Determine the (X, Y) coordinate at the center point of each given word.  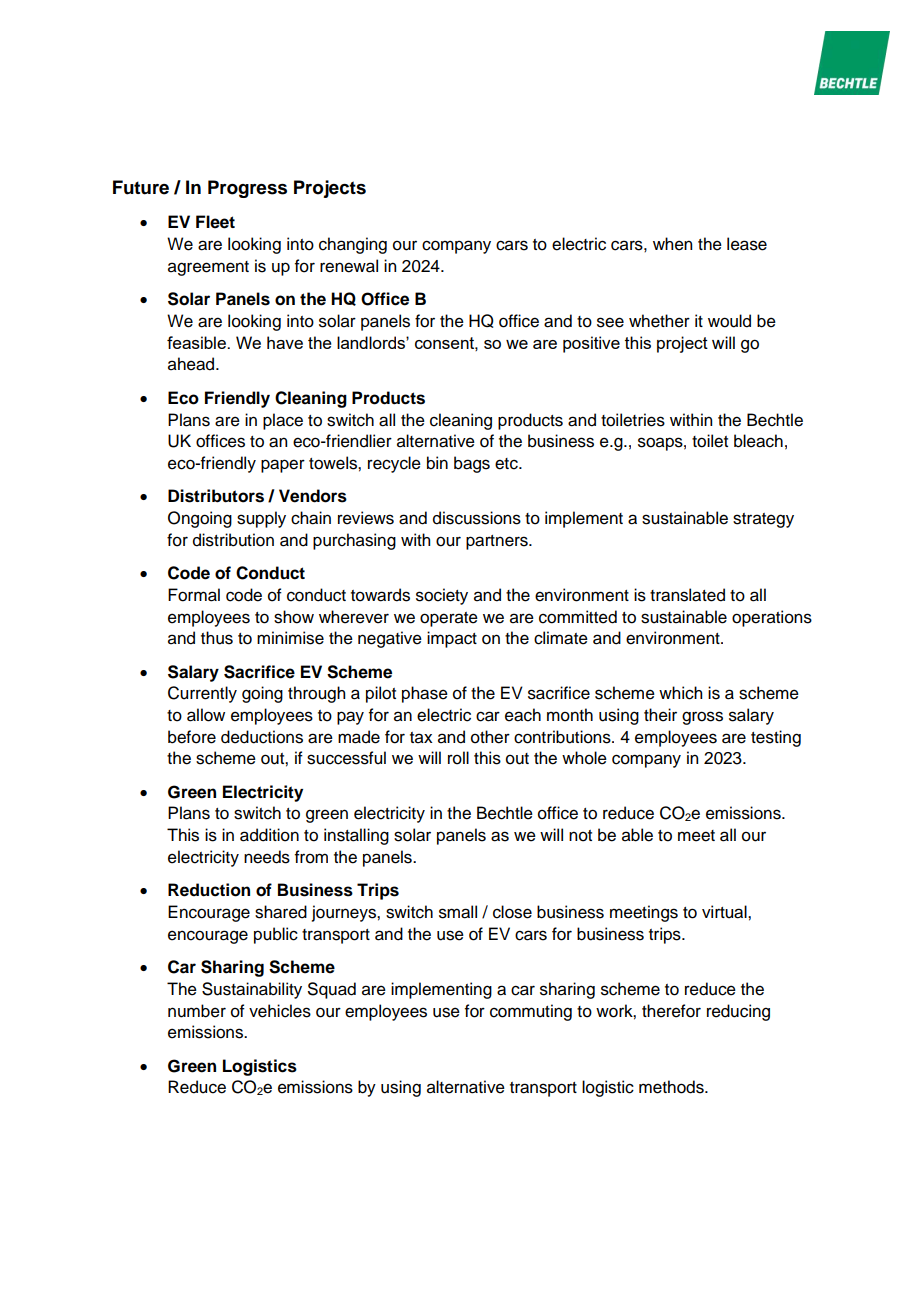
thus (217, 638)
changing (353, 245)
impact (452, 639)
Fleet (215, 222)
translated (687, 595)
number (197, 1011)
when (672, 244)
